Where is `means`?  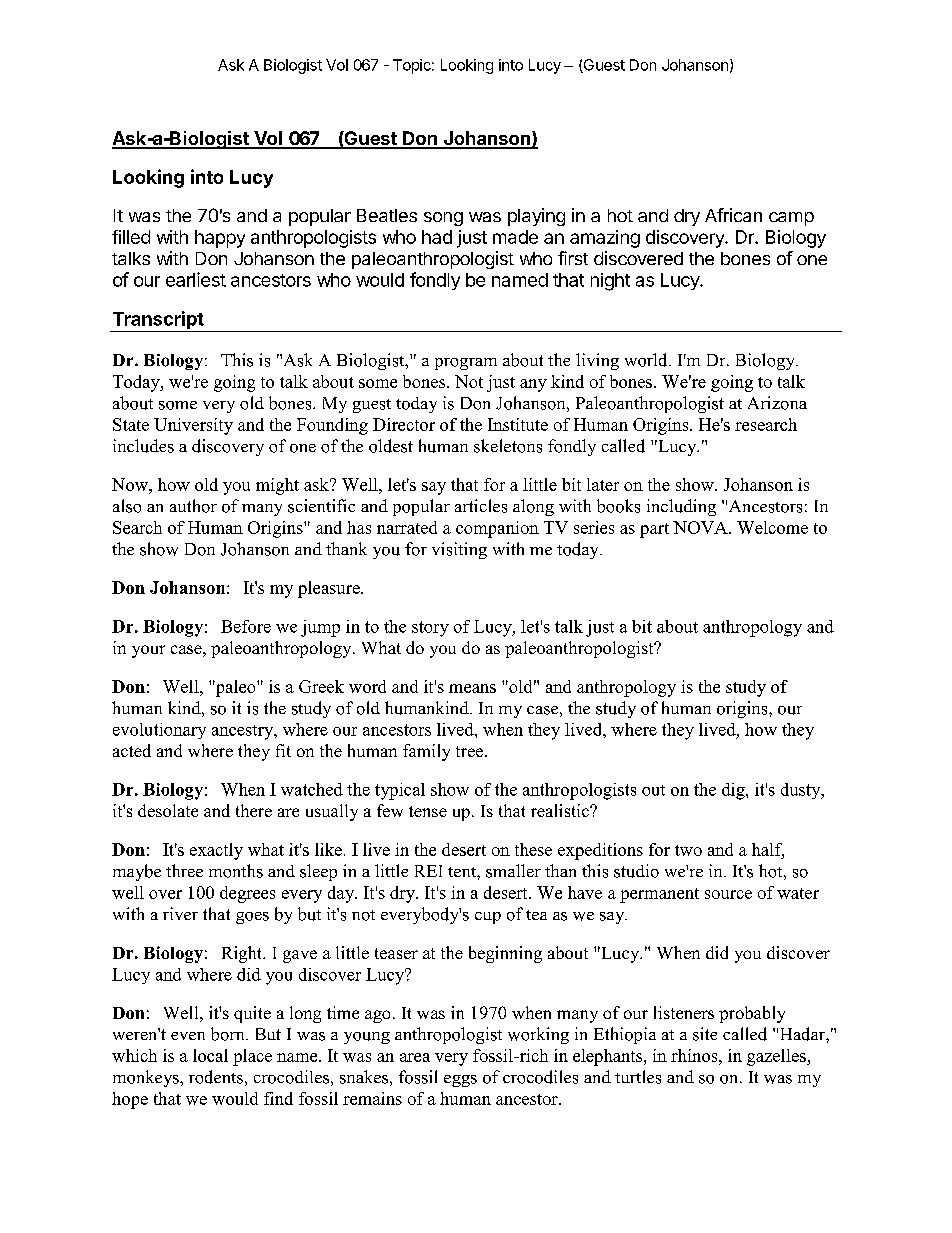
means is located at coordinates (472, 688).
